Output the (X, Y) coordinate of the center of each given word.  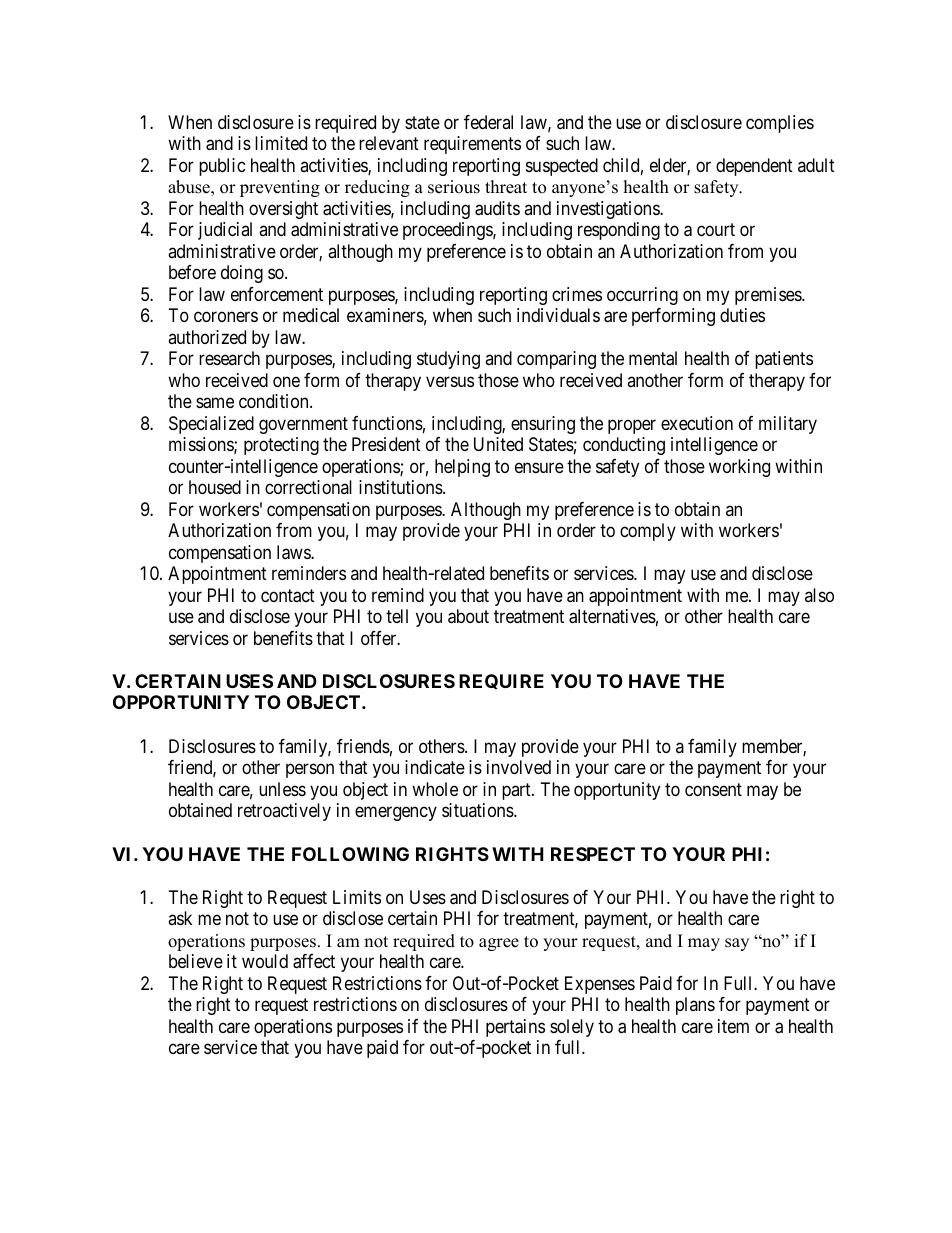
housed (215, 487)
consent (713, 789)
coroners (226, 317)
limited (281, 143)
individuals (558, 315)
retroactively (284, 812)
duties (742, 315)
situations (478, 810)
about (468, 616)
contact (288, 596)
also (819, 595)
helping (462, 468)
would (265, 961)
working (739, 468)
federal (488, 122)
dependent (754, 167)
